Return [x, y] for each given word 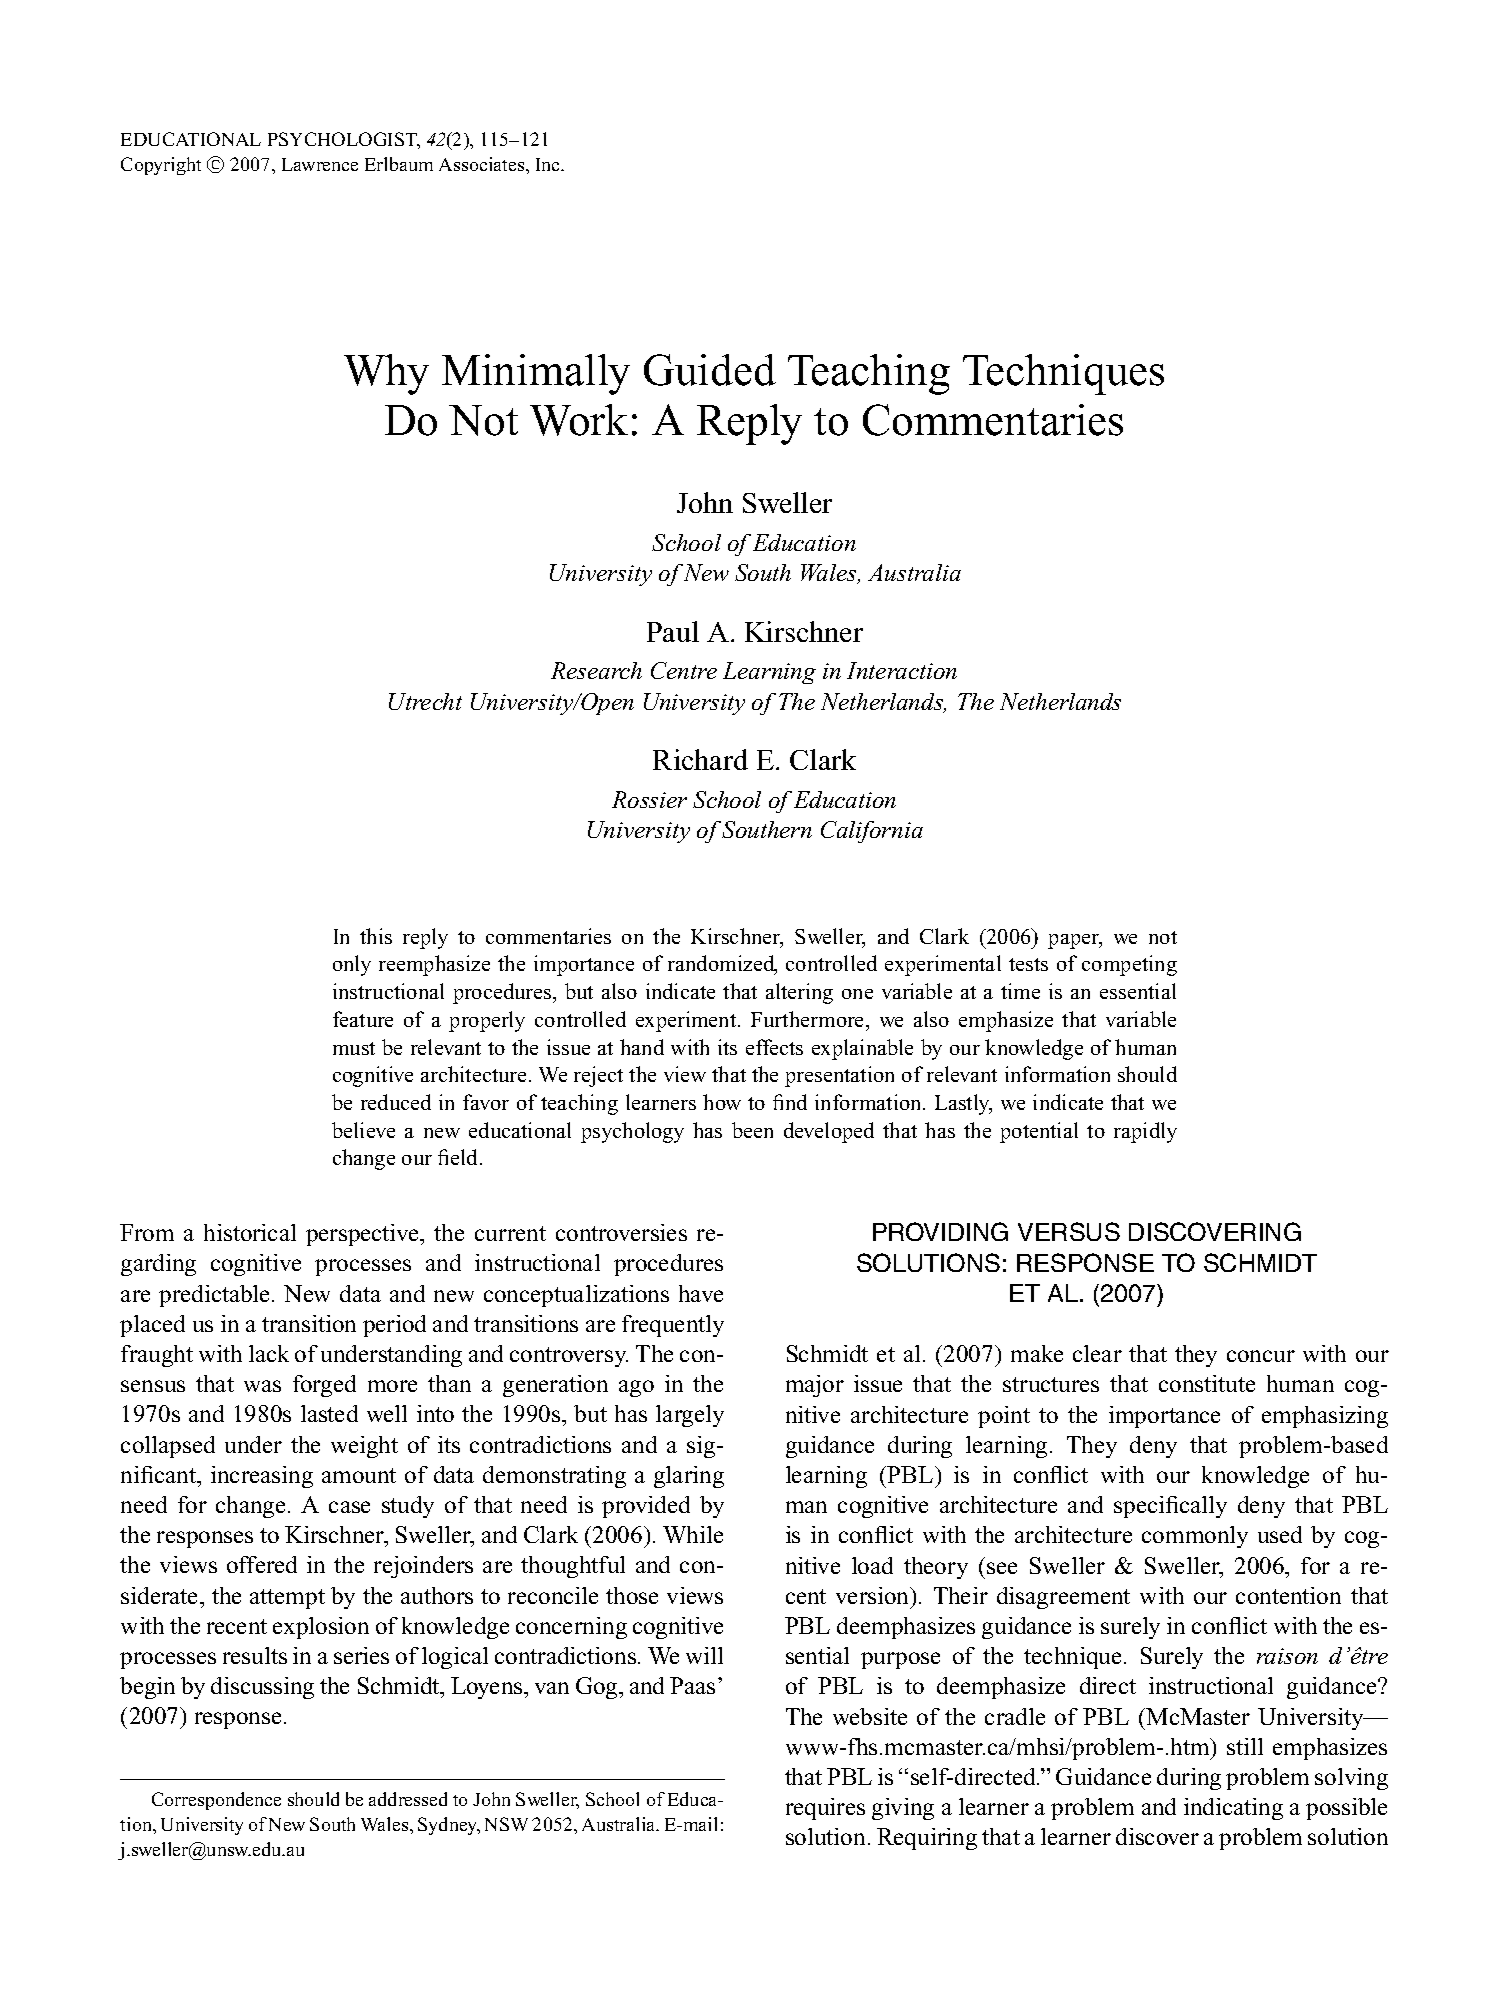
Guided [710, 370]
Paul [673, 631]
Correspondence [216, 1801]
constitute [1207, 1383]
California [872, 832]
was [262, 1386]
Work [579, 420]
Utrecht [425, 701]
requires [825, 1809]
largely [690, 1416]
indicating [1233, 1809]
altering [799, 993]
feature [363, 1019]
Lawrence [320, 164]
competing [1129, 965]
